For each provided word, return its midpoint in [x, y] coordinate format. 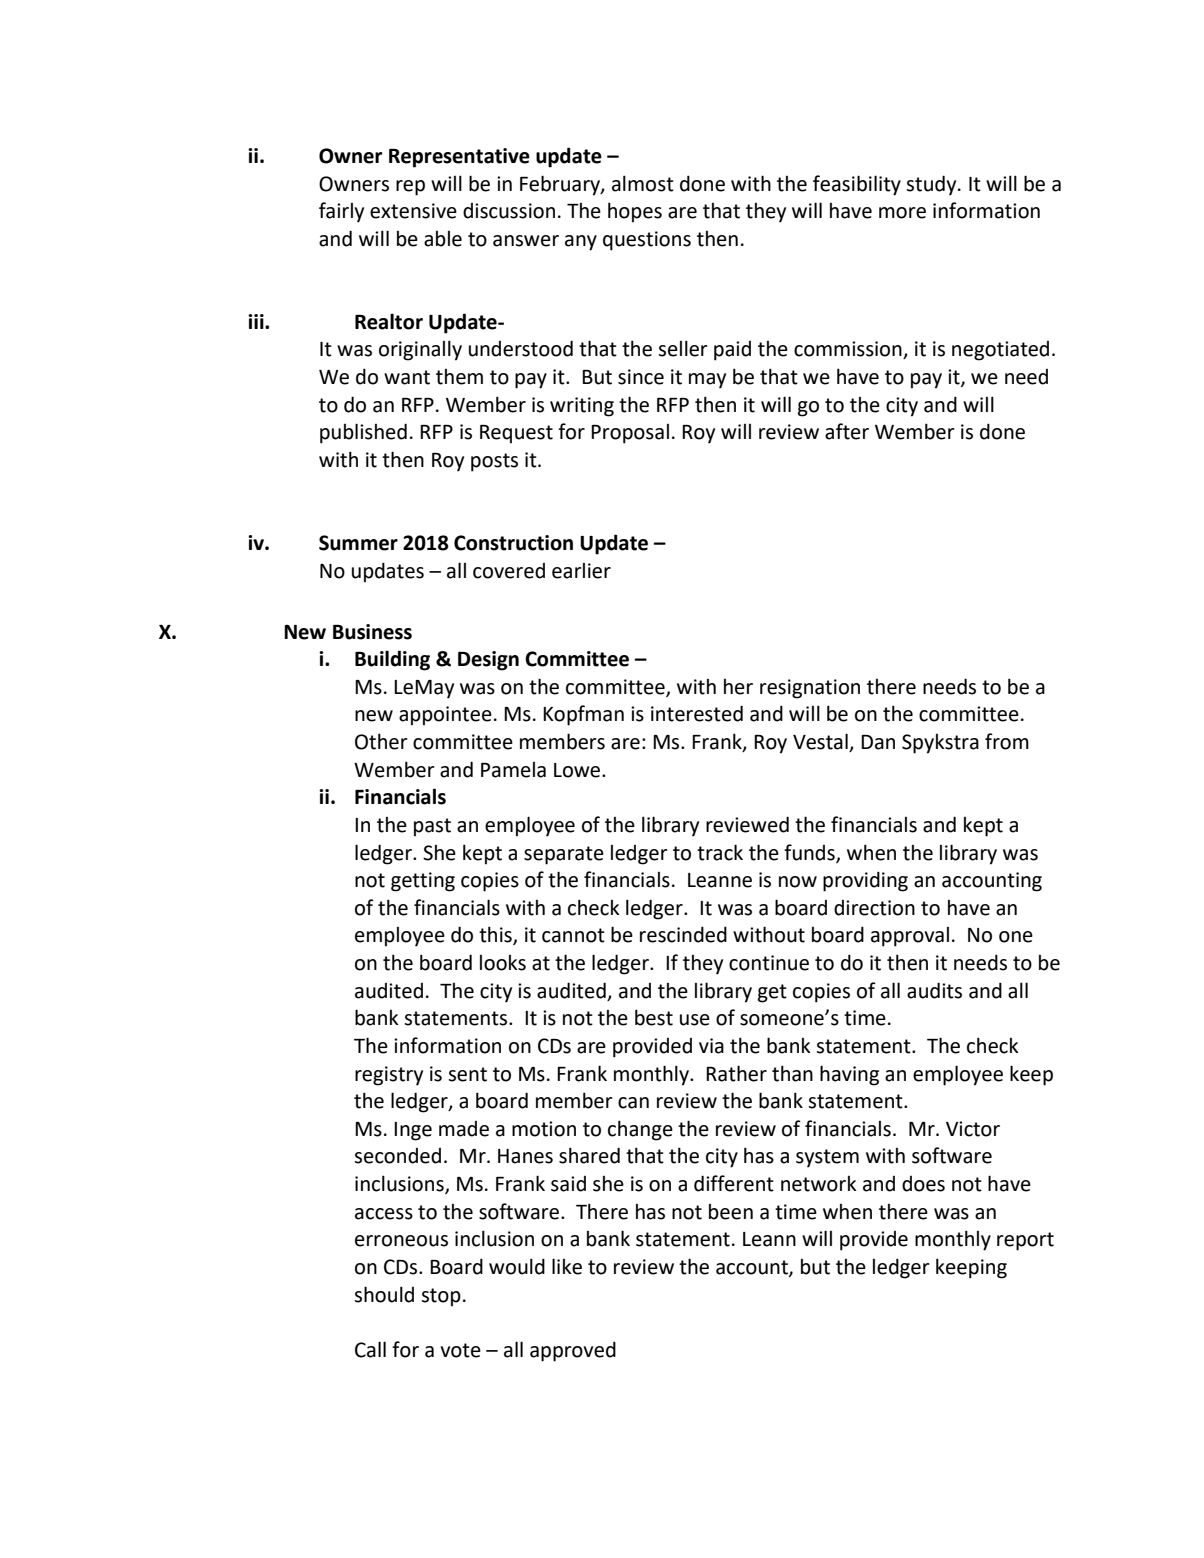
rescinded [683, 934]
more [902, 213]
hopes [635, 212]
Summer [358, 543]
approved [573, 1351]
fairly [341, 212]
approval [910, 937]
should [384, 1294]
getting [423, 882]
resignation [810, 689]
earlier [581, 571]
